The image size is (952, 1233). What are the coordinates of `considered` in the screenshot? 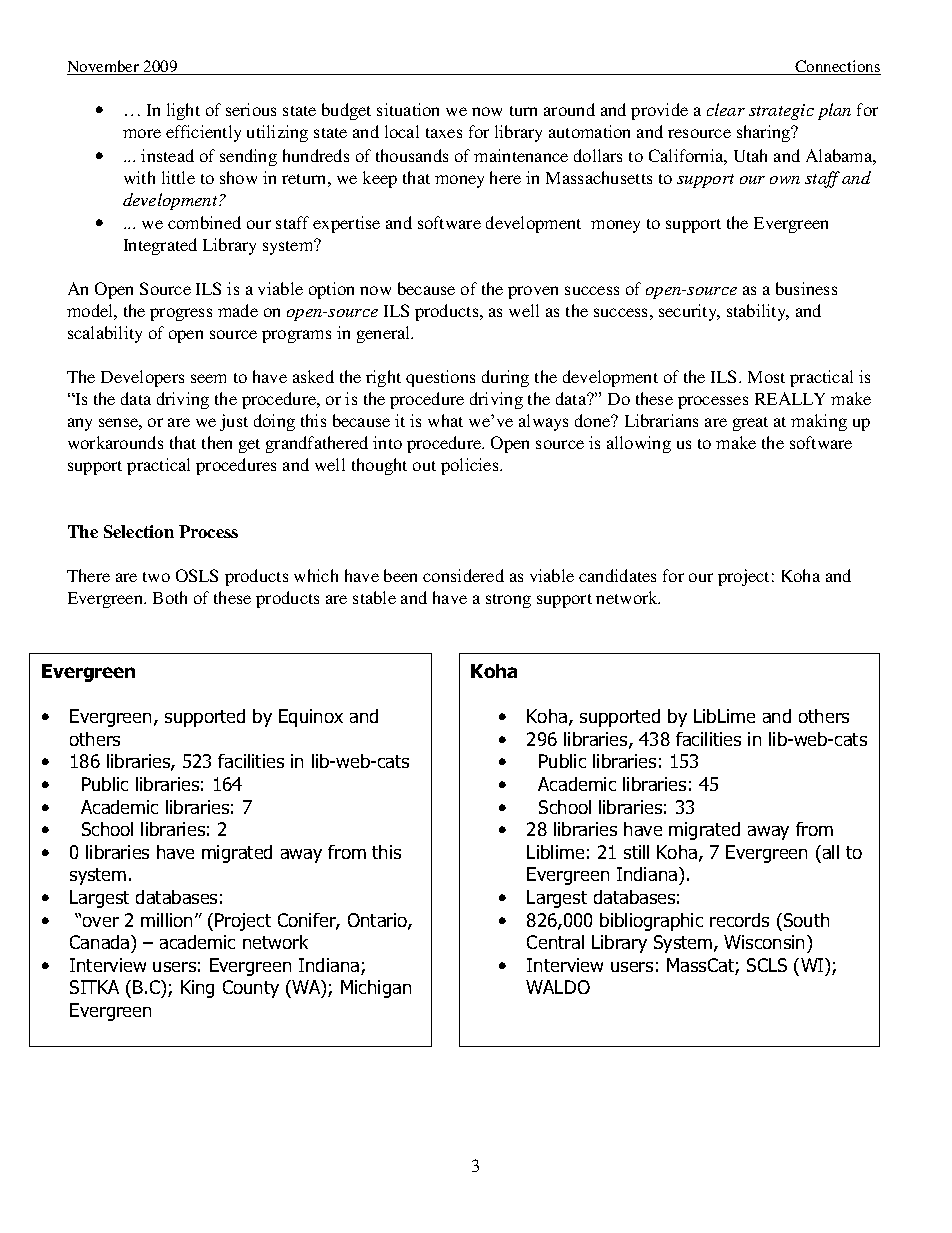 It's located at (463, 575).
